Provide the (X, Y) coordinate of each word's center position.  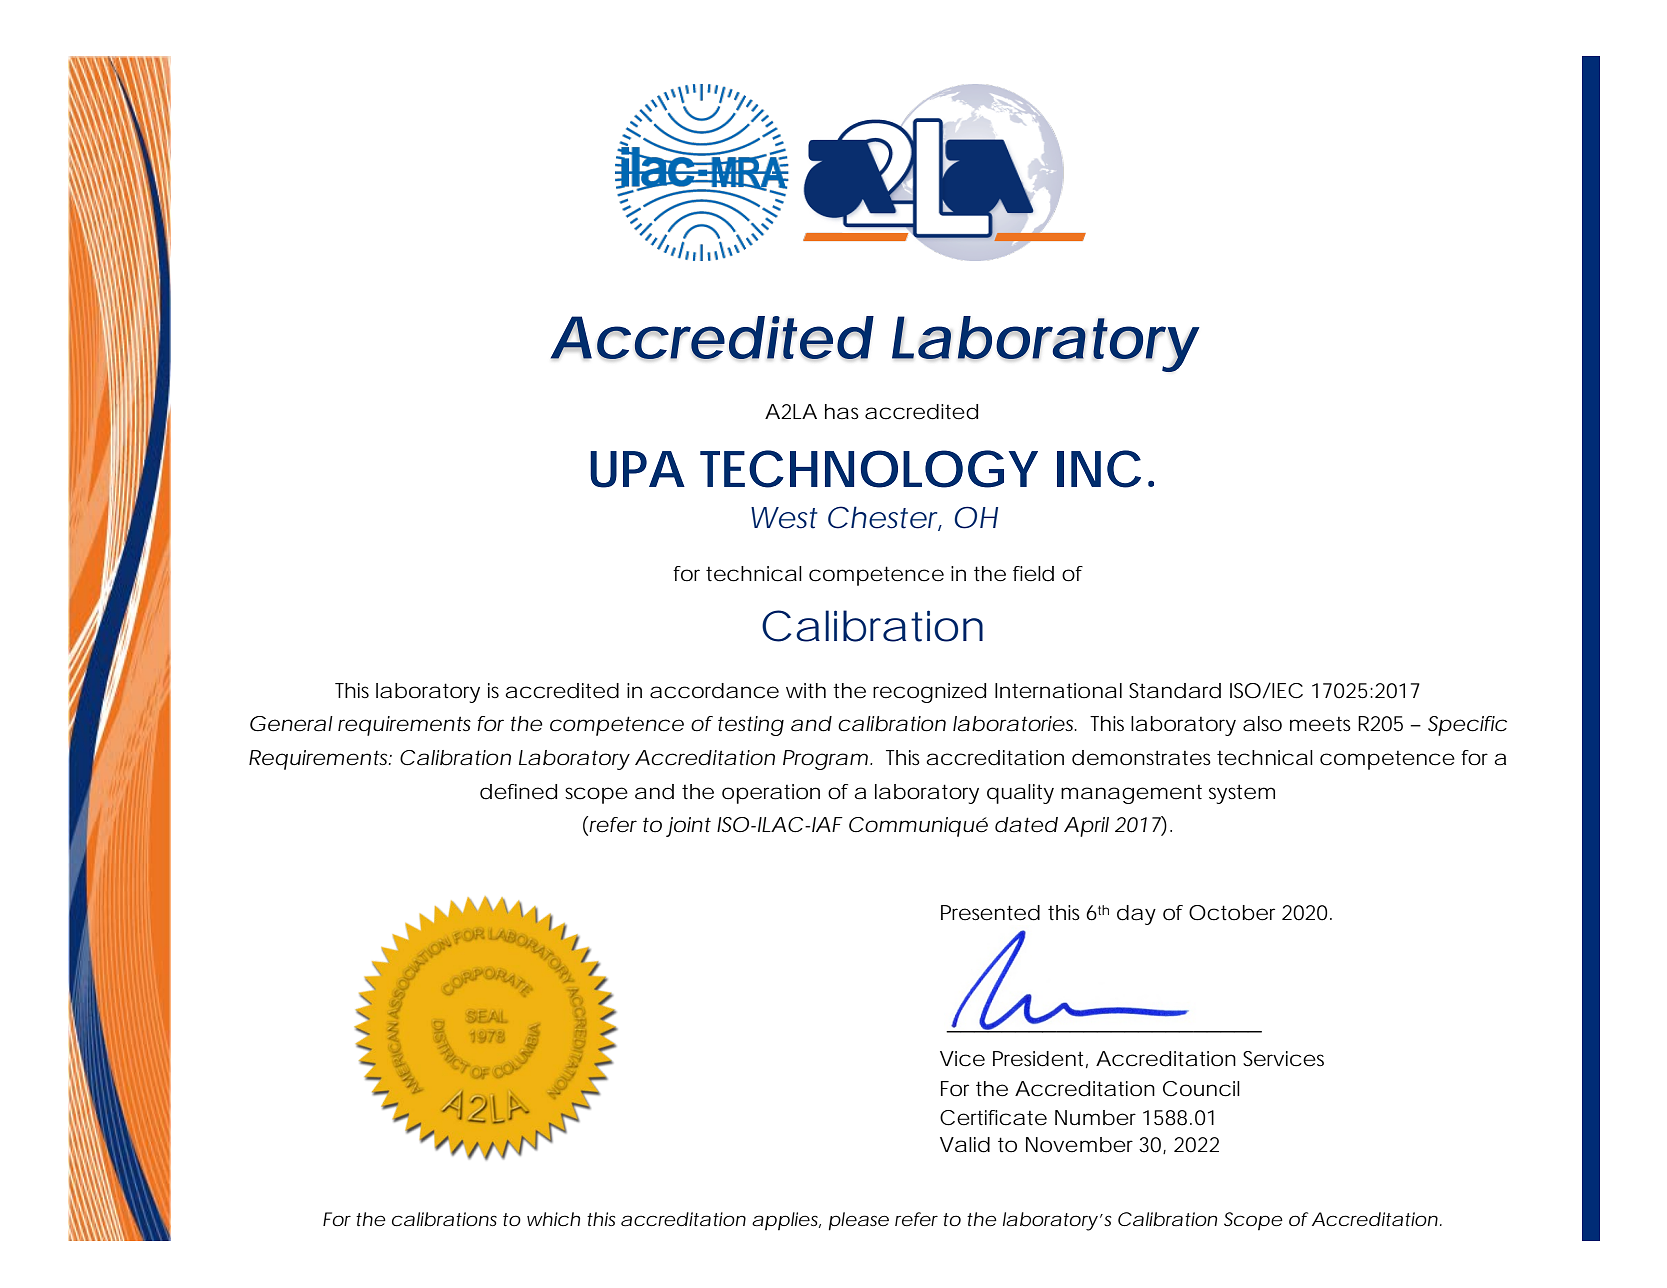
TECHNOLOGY (869, 469)
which (553, 1219)
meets (1320, 724)
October (1232, 913)
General (291, 724)
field (1033, 574)
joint (688, 827)
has (842, 412)
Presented (990, 913)
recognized (929, 693)
